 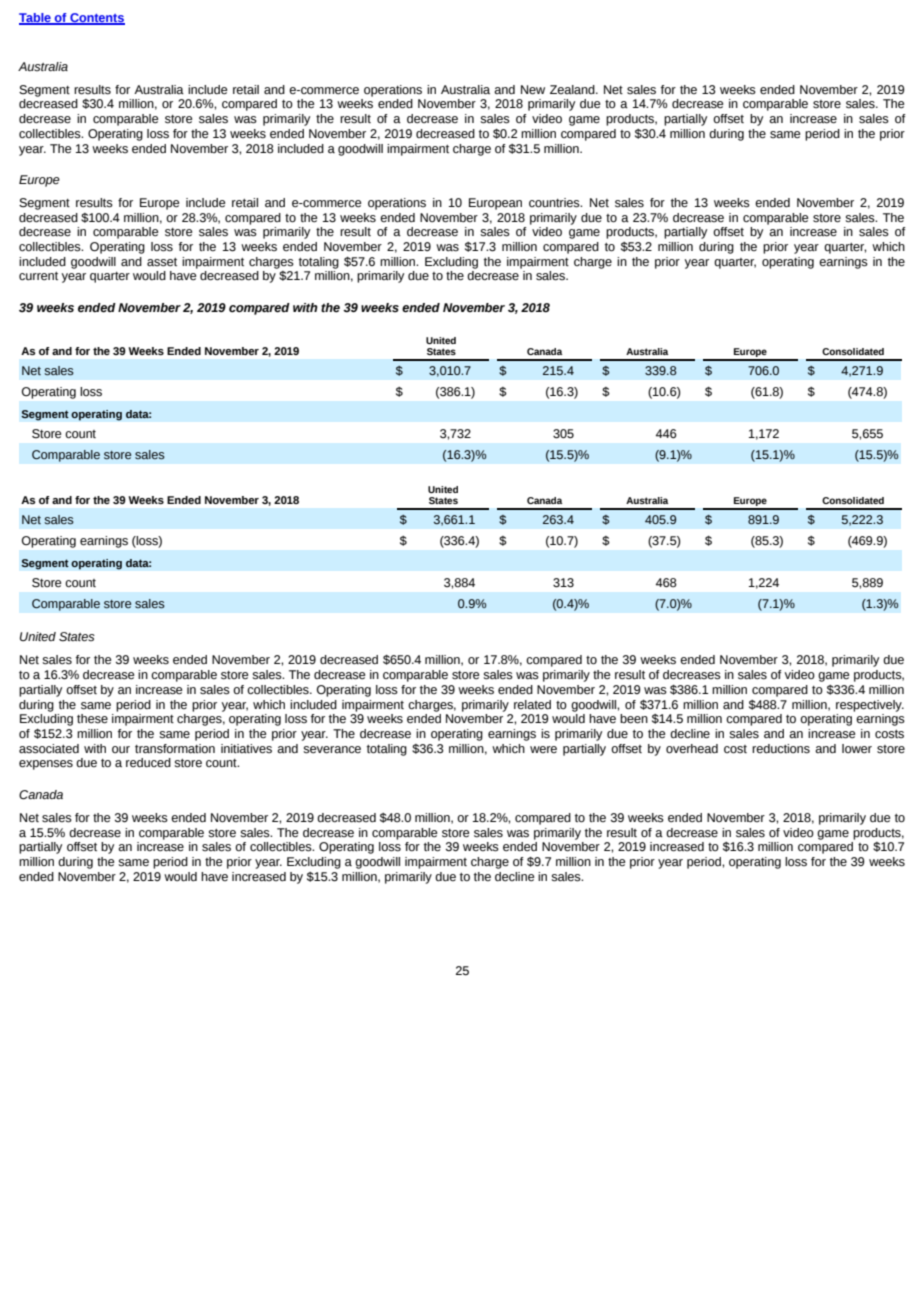 I want to click on these, so click(x=92, y=719).
